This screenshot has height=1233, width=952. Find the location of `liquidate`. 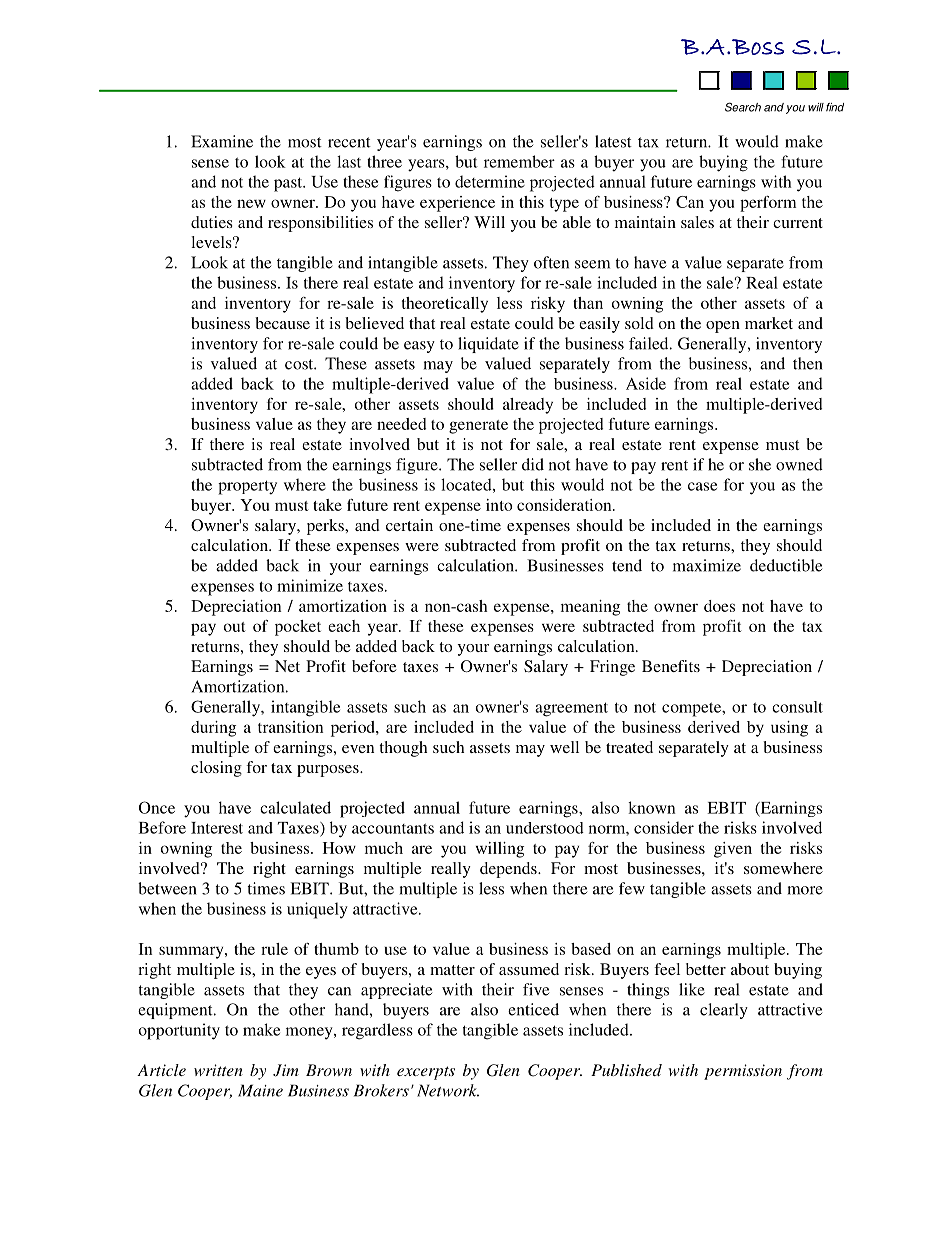

liquidate is located at coordinates (488, 345).
